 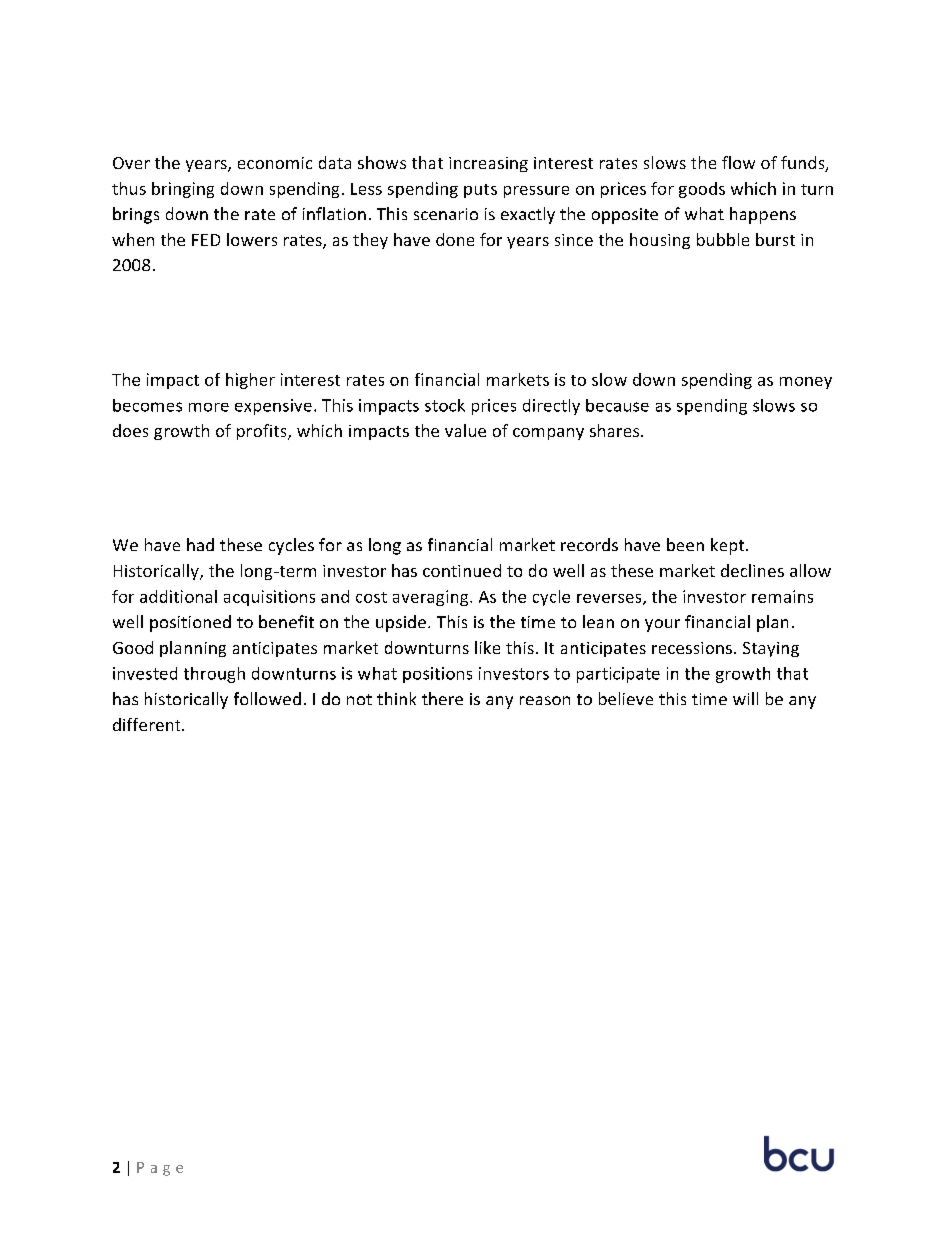 I want to click on bubble, so click(x=723, y=239).
